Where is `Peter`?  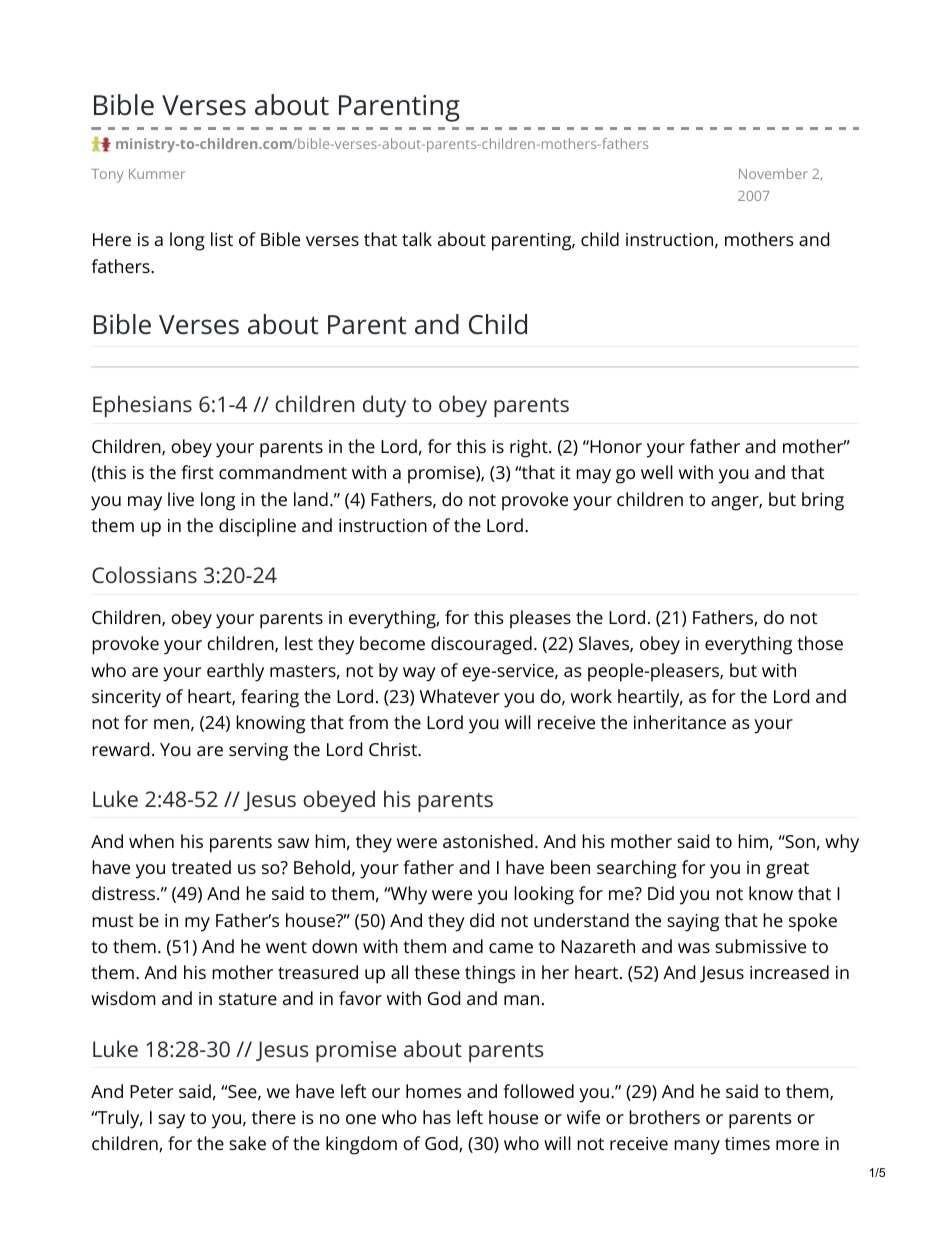 Peter is located at coordinates (151, 1091).
